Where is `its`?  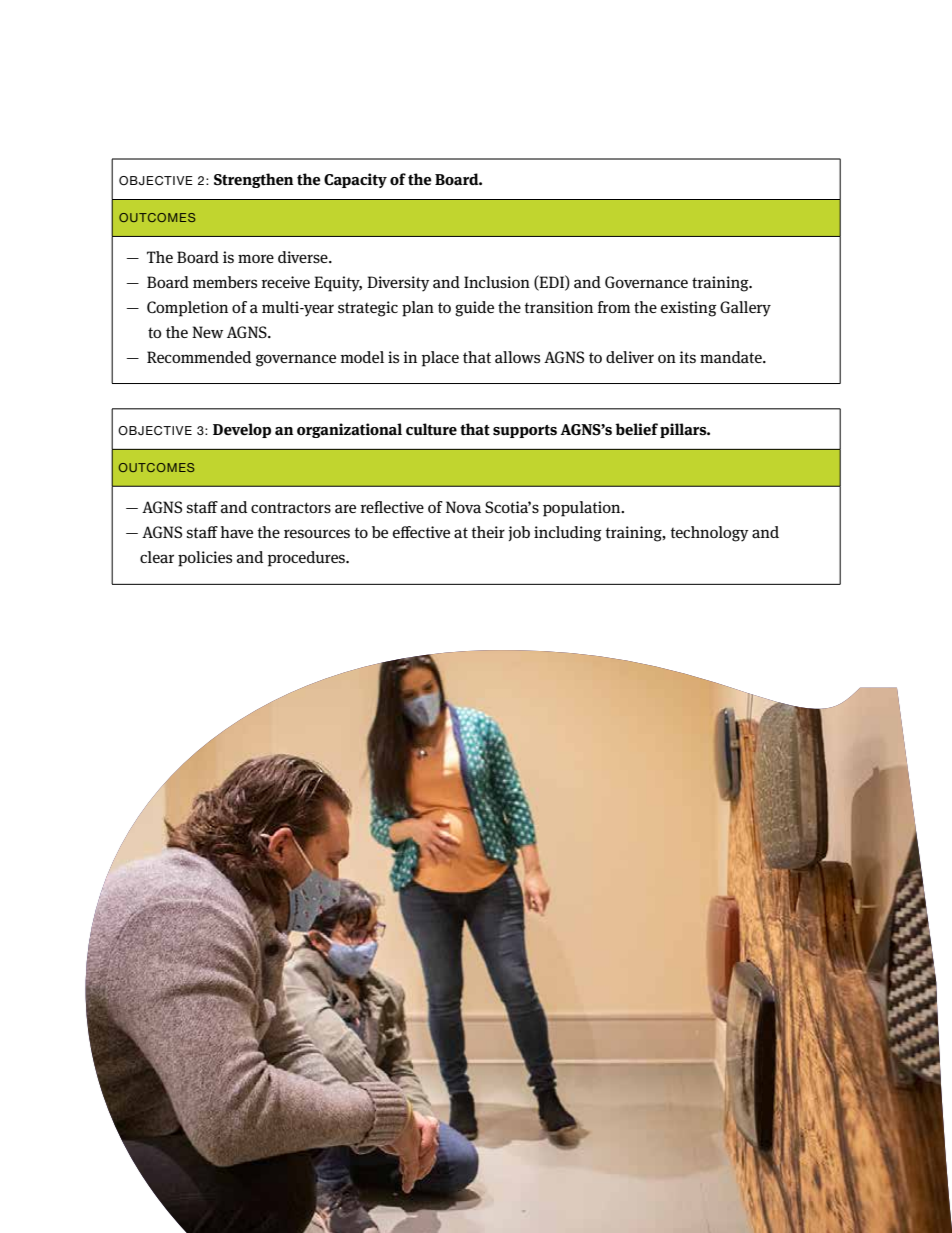 its is located at coordinates (687, 357).
